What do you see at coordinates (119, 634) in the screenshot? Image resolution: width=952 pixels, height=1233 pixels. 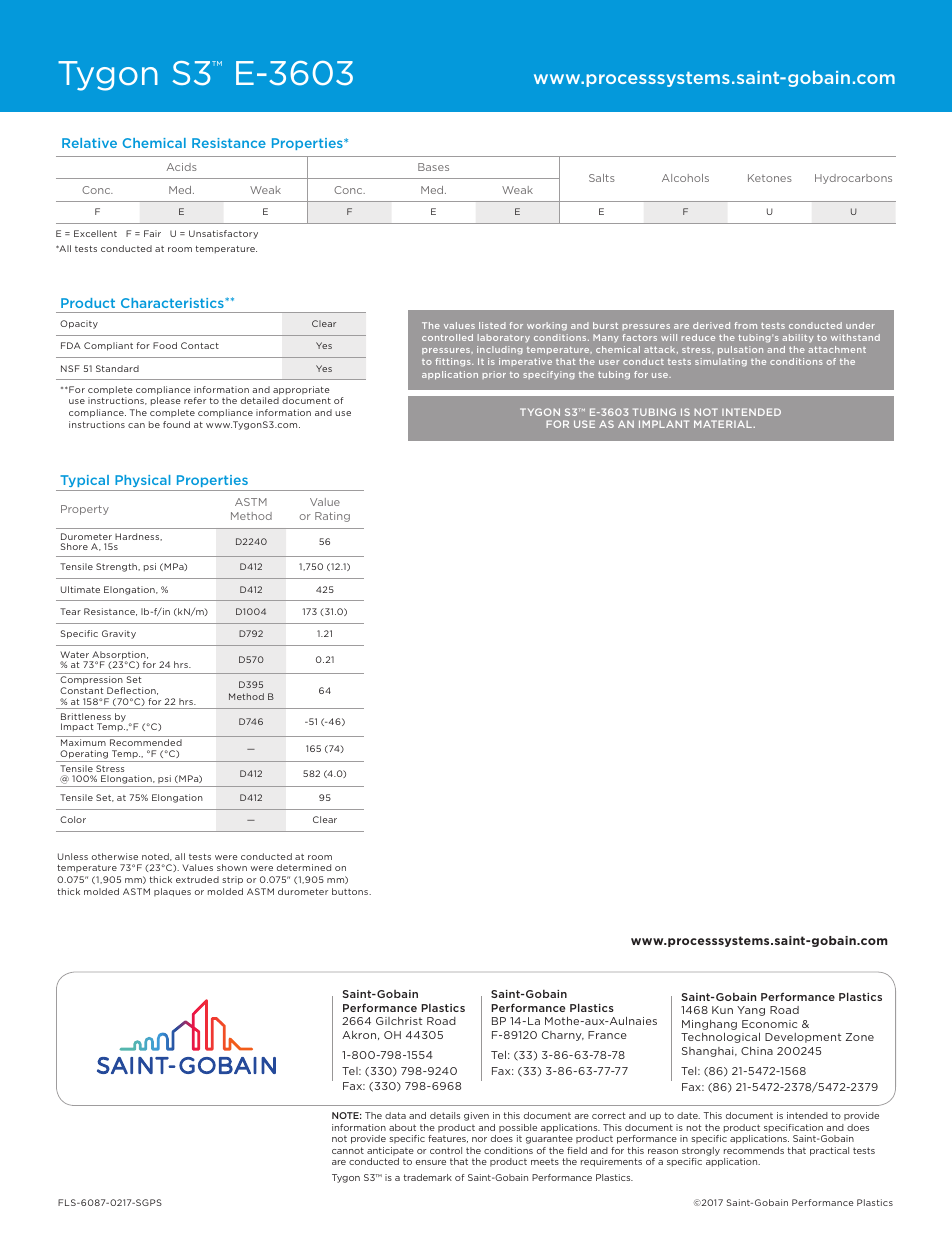 I see `Gravity` at bounding box center [119, 634].
